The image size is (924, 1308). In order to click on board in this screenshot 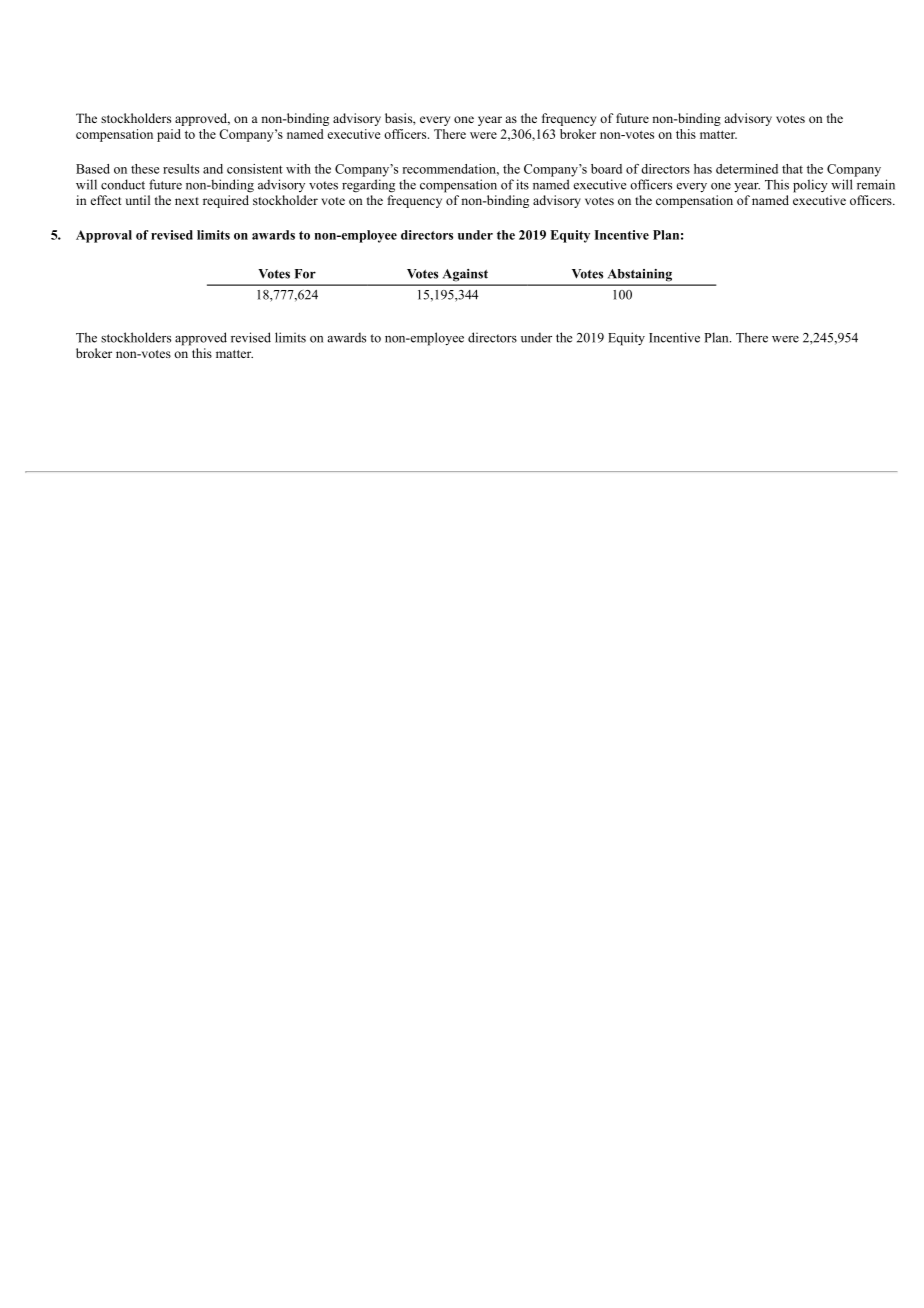, I will do `click(606, 169)`.
